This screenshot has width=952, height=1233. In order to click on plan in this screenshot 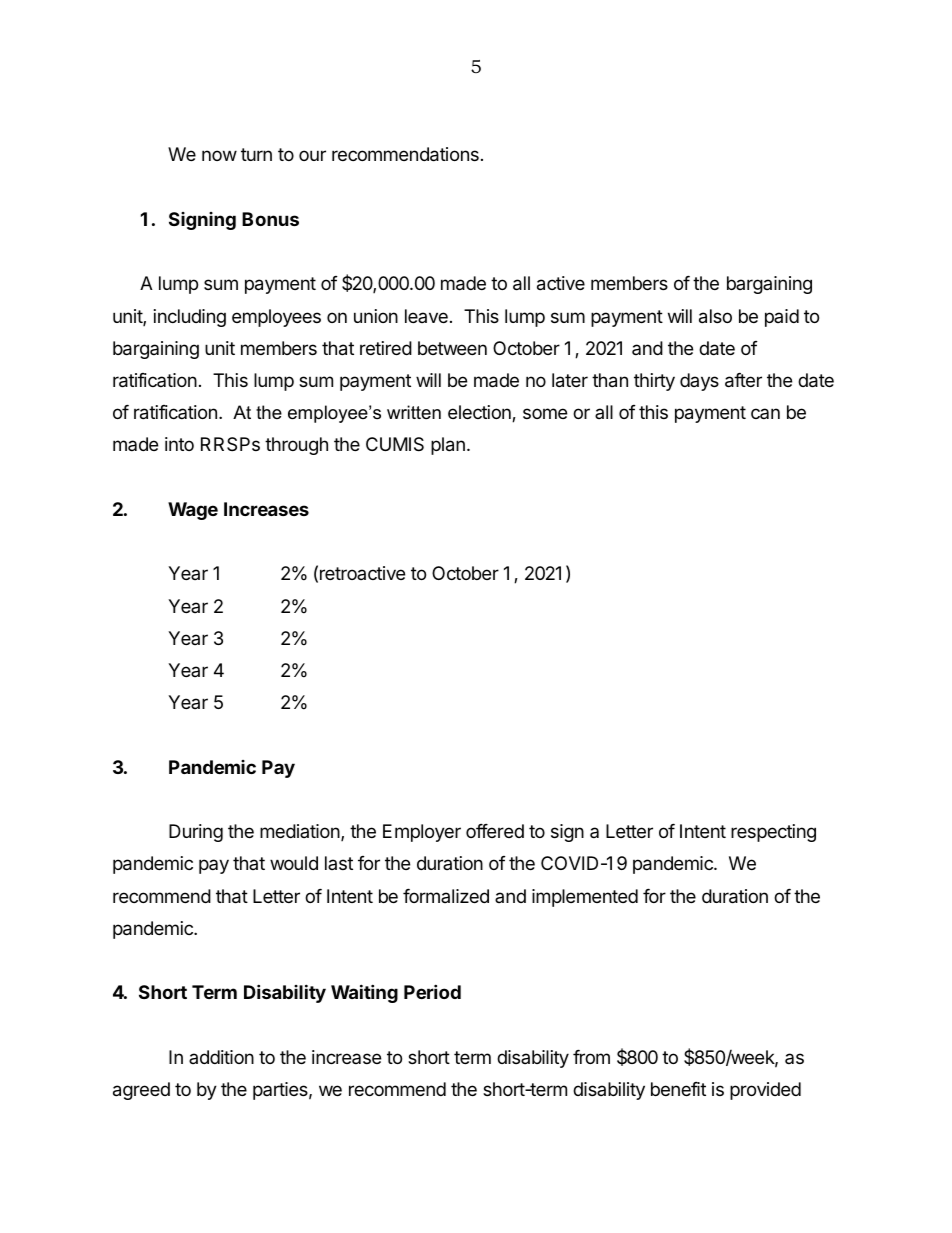, I will do `click(448, 446)`.
